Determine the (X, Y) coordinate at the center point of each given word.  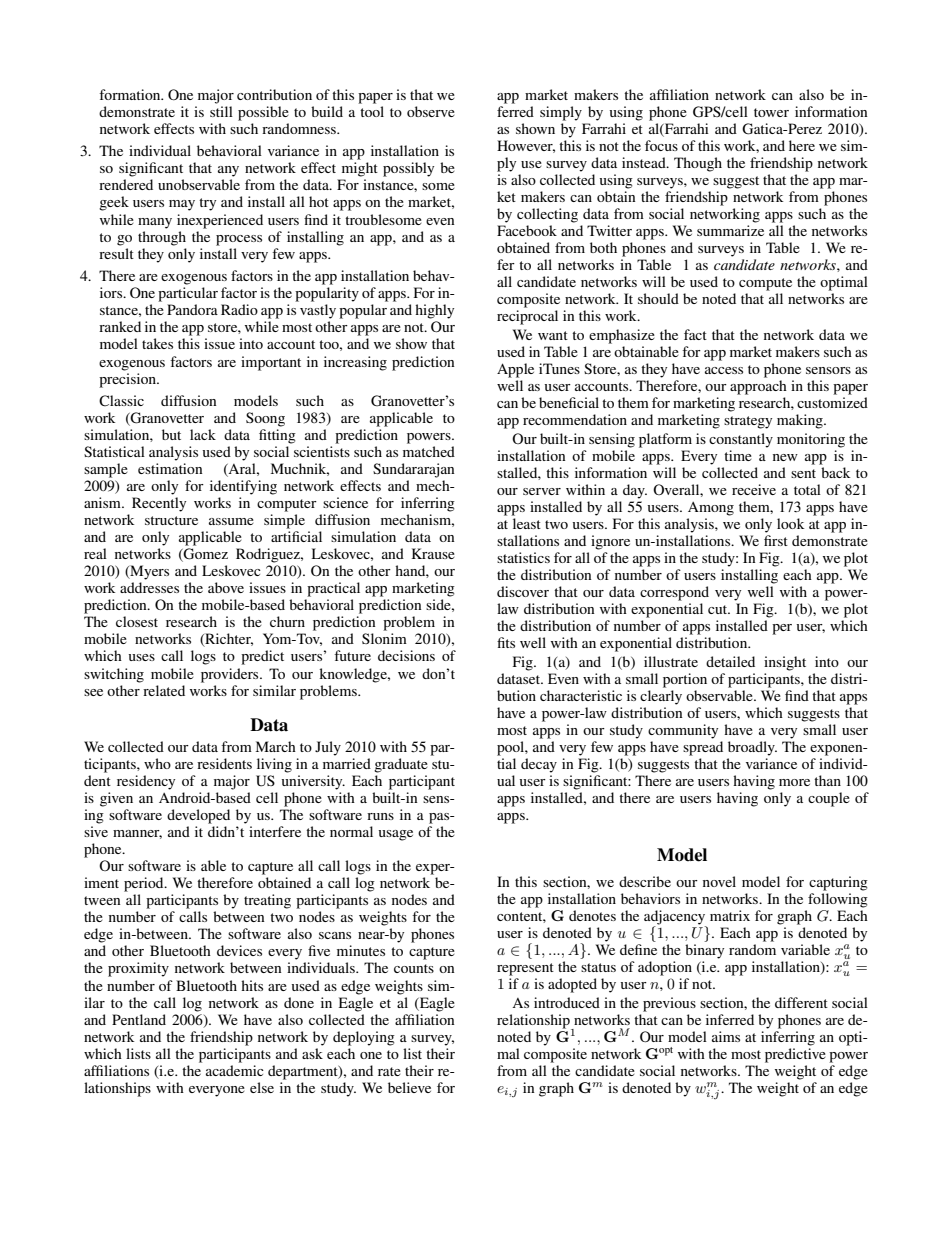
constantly (741, 440)
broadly (752, 748)
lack (203, 434)
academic (235, 1070)
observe (431, 111)
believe (409, 1087)
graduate (401, 765)
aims (726, 1036)
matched (429, 451)
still (221, 111)
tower (771, 112)
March (276, 746)
